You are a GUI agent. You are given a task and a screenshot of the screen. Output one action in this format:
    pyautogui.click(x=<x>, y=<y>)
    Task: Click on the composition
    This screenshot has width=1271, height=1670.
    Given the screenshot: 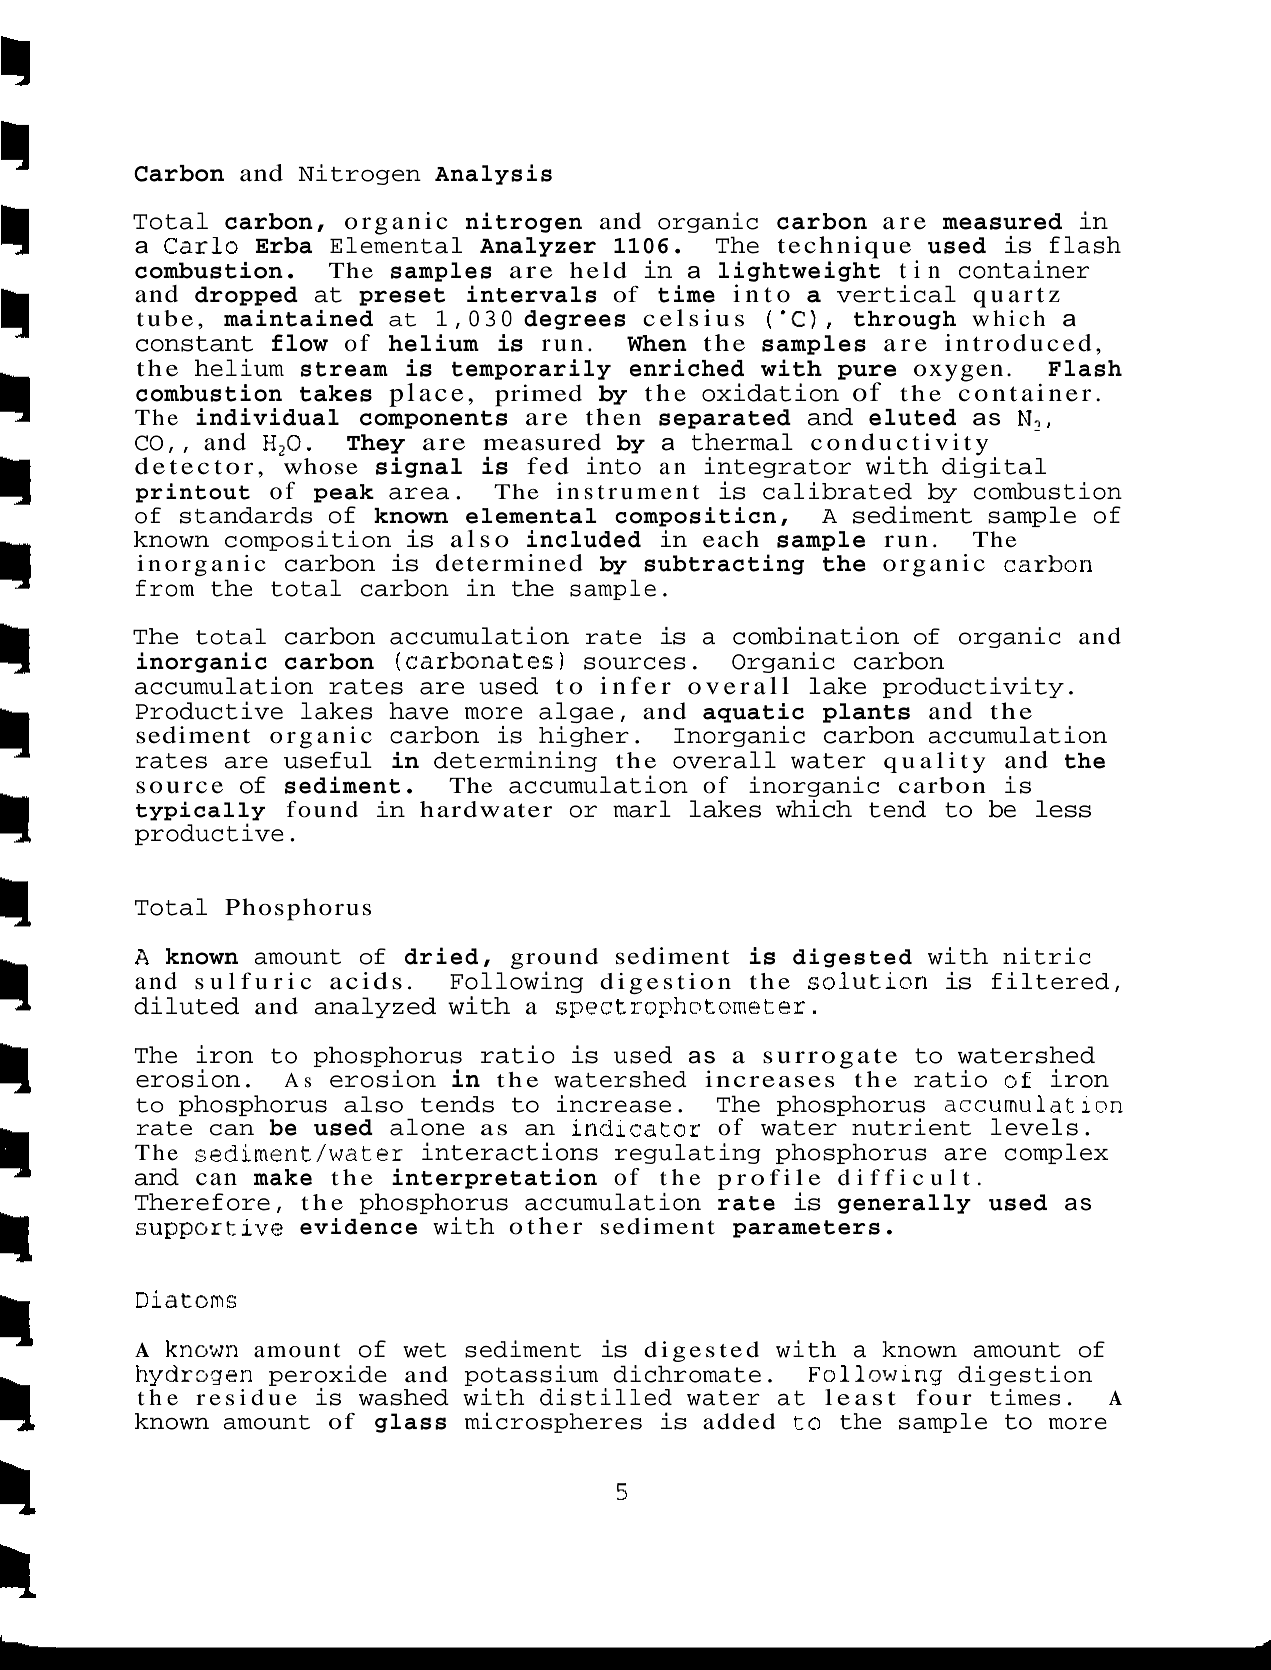 What is the action you would take?
    pyautogui.click(x=308, y=540)
